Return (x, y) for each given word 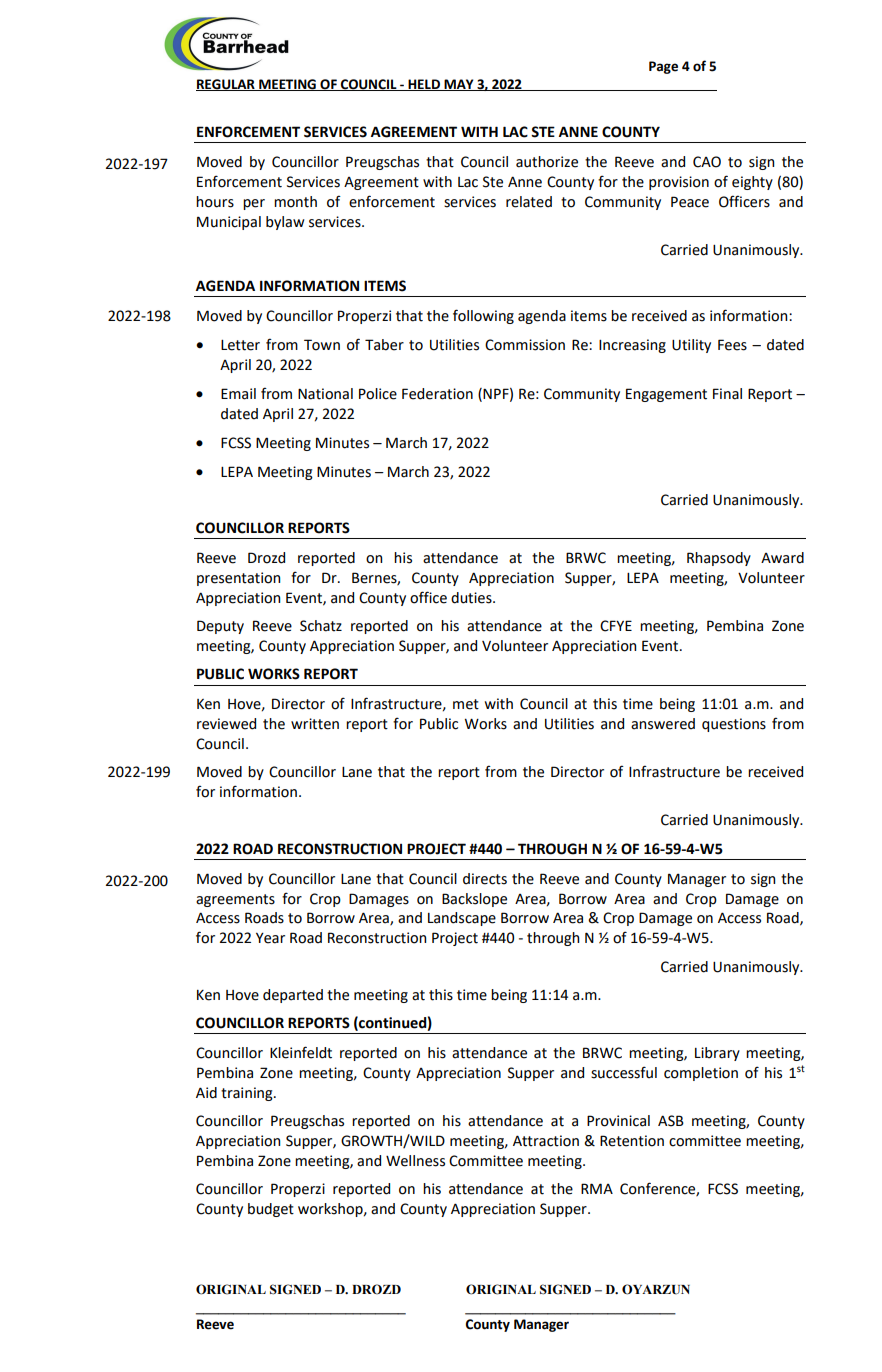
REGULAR (226, 85)
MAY (459, 85)
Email (238, 394)
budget (271, 1210)
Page (663, 67)
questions (734, 725)
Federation (437, 394)
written (315, 724)
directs (485, 879)
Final (727, 394)
